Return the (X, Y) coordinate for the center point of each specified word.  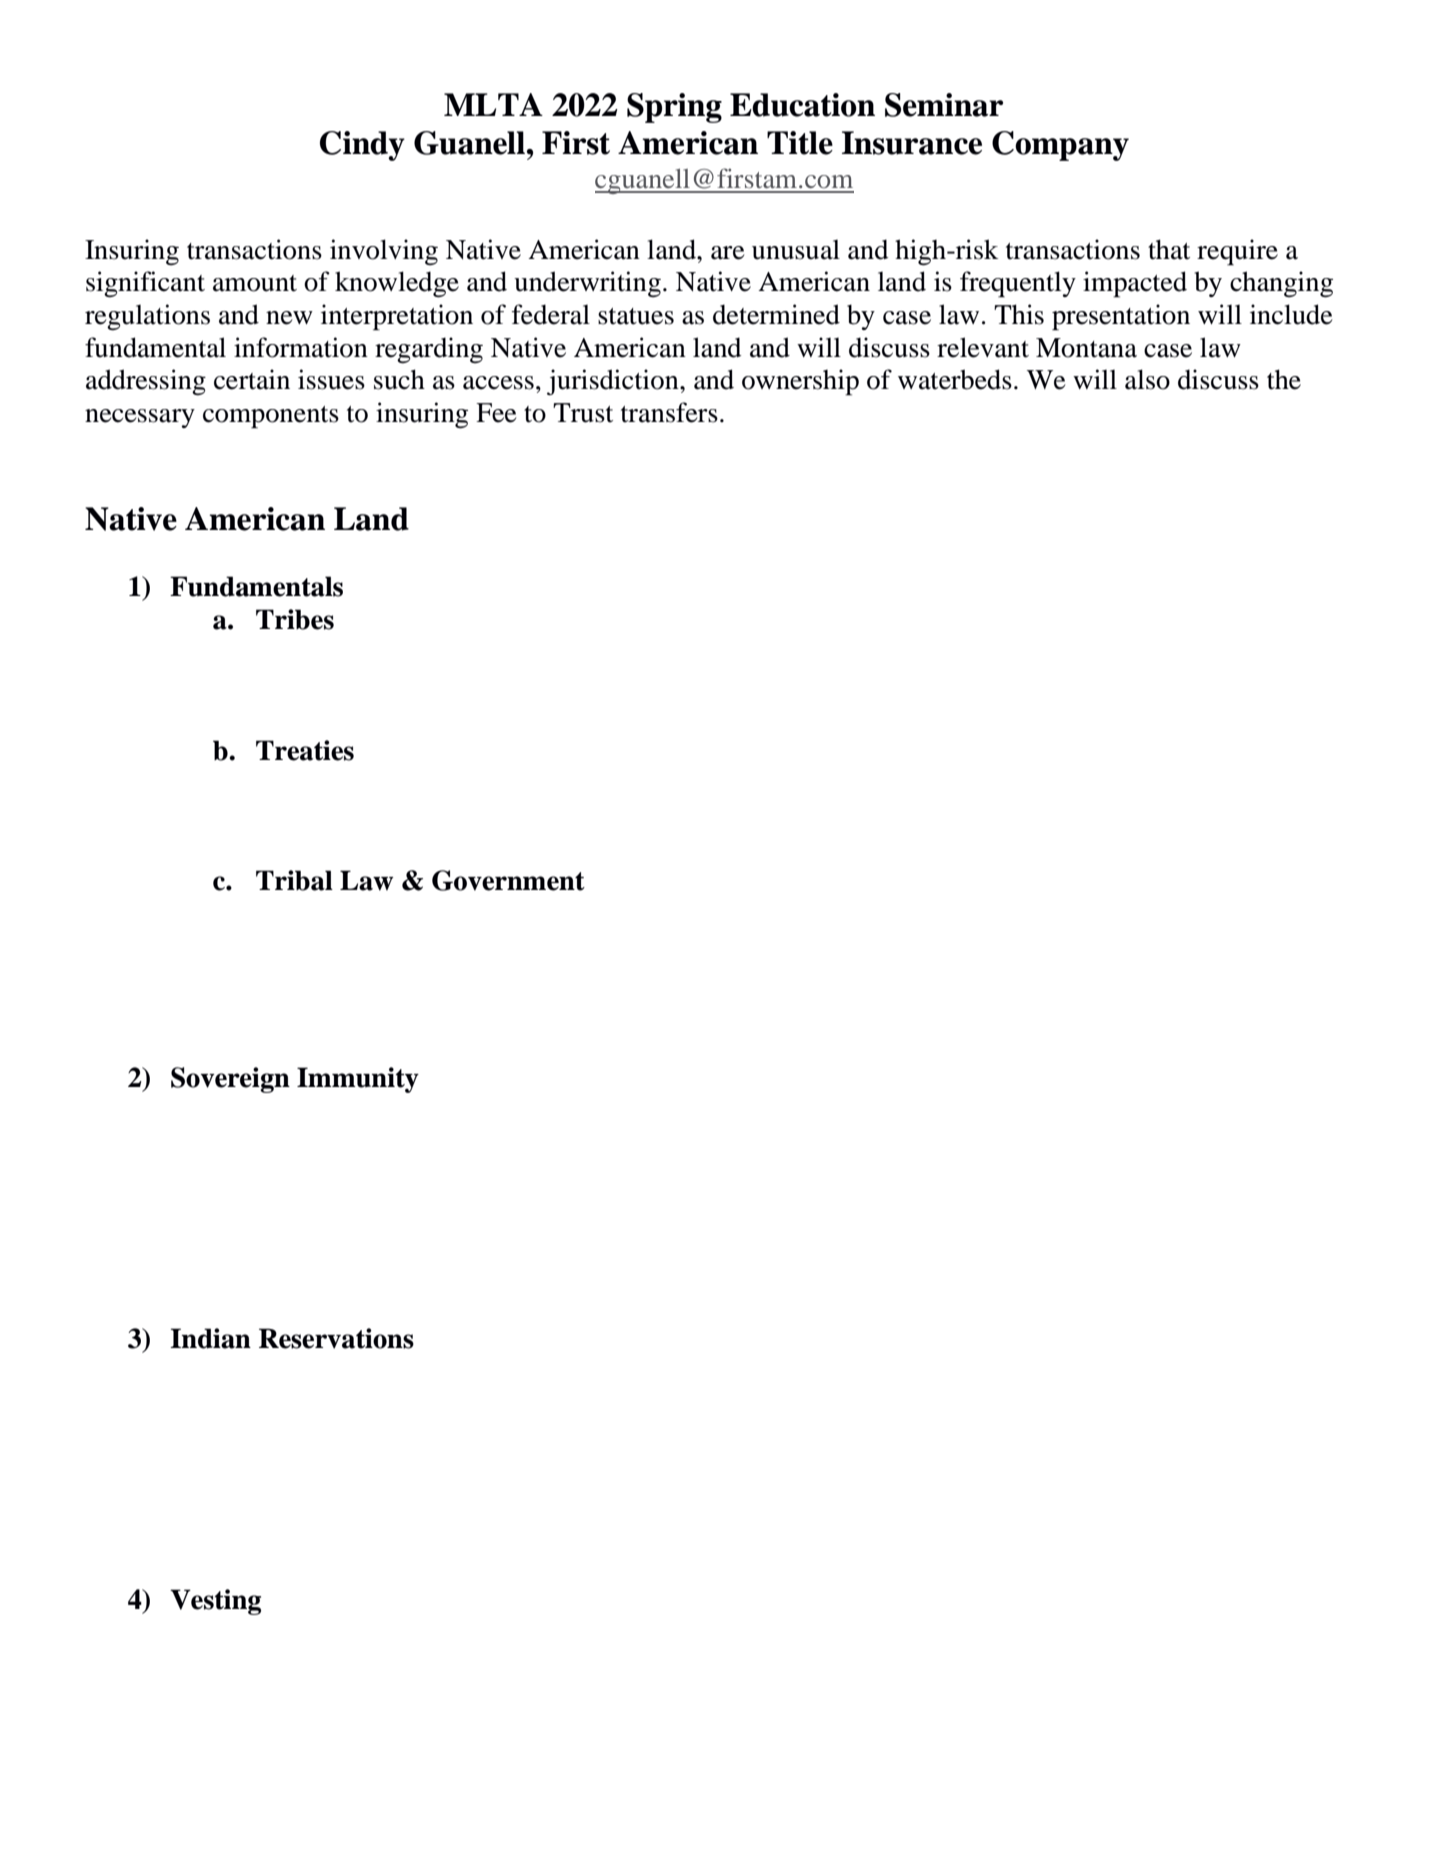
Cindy (362, 146)
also (1147, 379)
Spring (674, 108)
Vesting (215, 1602)
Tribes (295, 619)
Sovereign (230, 1080)
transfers (669, 412)
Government (508, 880)
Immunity (358, 1080)
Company (1060, 146)
